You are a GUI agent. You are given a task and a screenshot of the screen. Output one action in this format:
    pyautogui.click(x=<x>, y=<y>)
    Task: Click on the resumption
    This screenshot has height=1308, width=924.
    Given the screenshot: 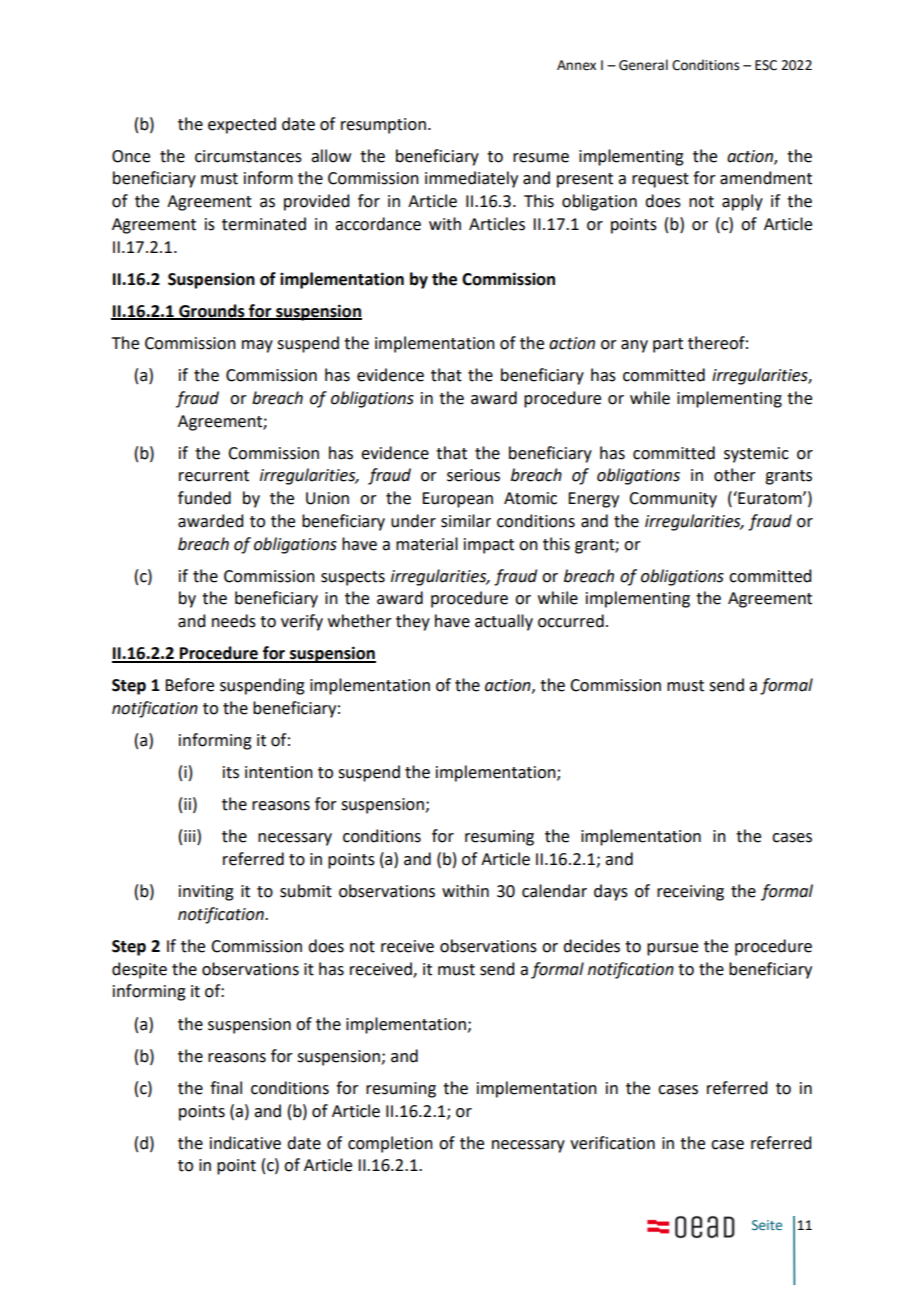 What is the action you would take?
    pyautogui.click(x=383, y=126)
